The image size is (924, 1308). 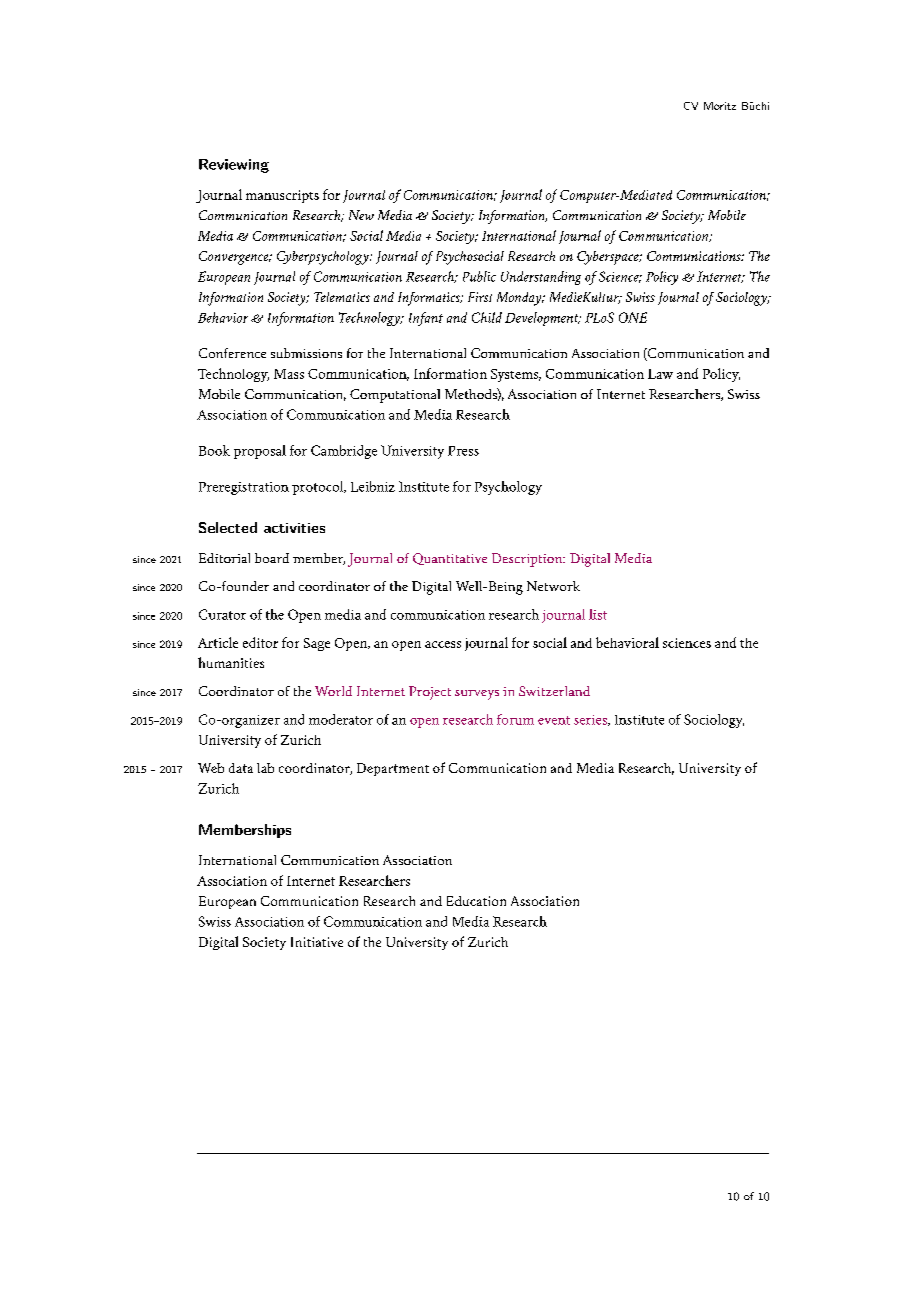 I want to click on Initiative, so click(x=317, y=942).
